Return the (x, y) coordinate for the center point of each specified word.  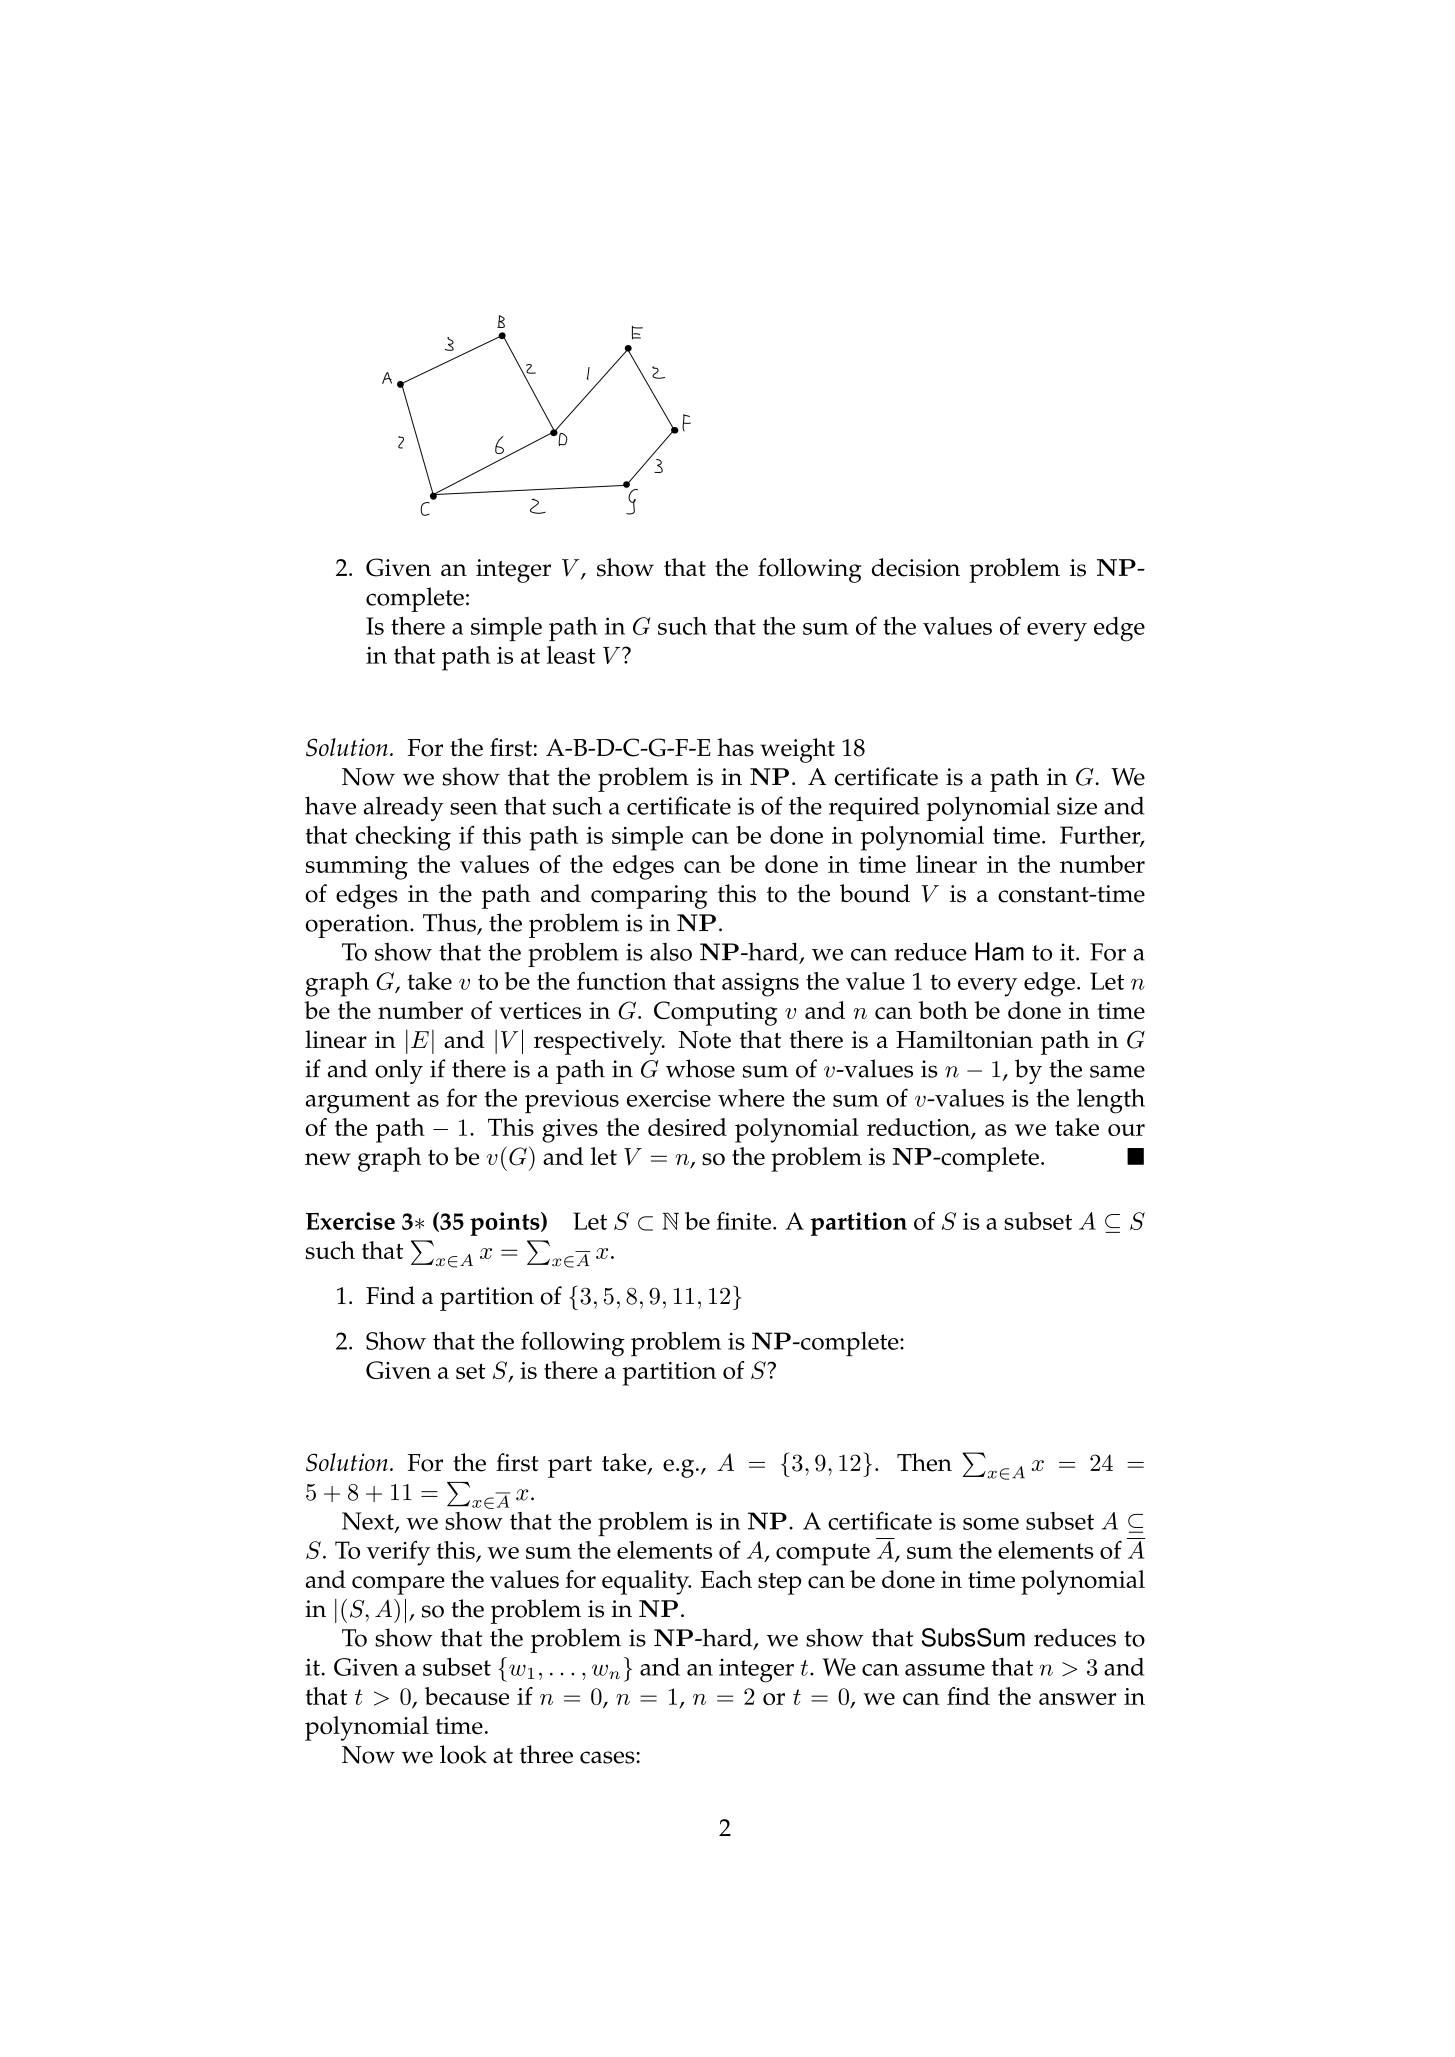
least (571, 655)
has (735, 747)
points (506, 1224)
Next (369, 1522)
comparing (649, 897)
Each (726, 1579)
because (467, 1696)
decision (916, 567)
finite (744, 1221)
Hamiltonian (964, 1039)
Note (705, 1040)
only (399, 1071)
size (1077, 806)
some (991, 1524)
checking (403, 838)
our (1126, 1130)
